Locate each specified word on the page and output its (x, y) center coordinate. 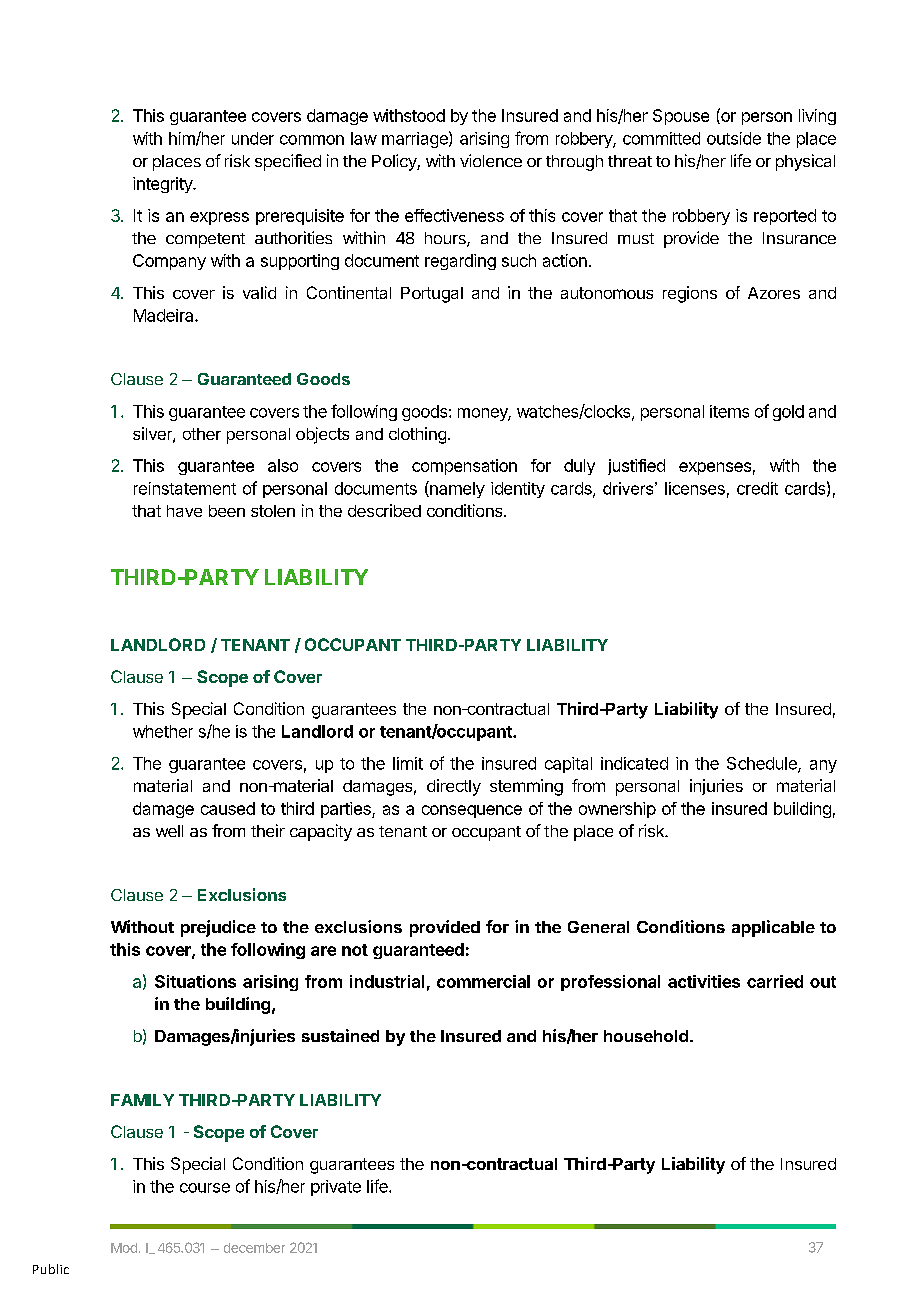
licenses (695, 488)
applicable (773, 928)
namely (456, 489)
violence (491, 160)
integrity (163, 185)
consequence (472, 811)
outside (734, 138)
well (169, 831)
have (184, 511)
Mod (124, 1248)
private (336, 1188)
